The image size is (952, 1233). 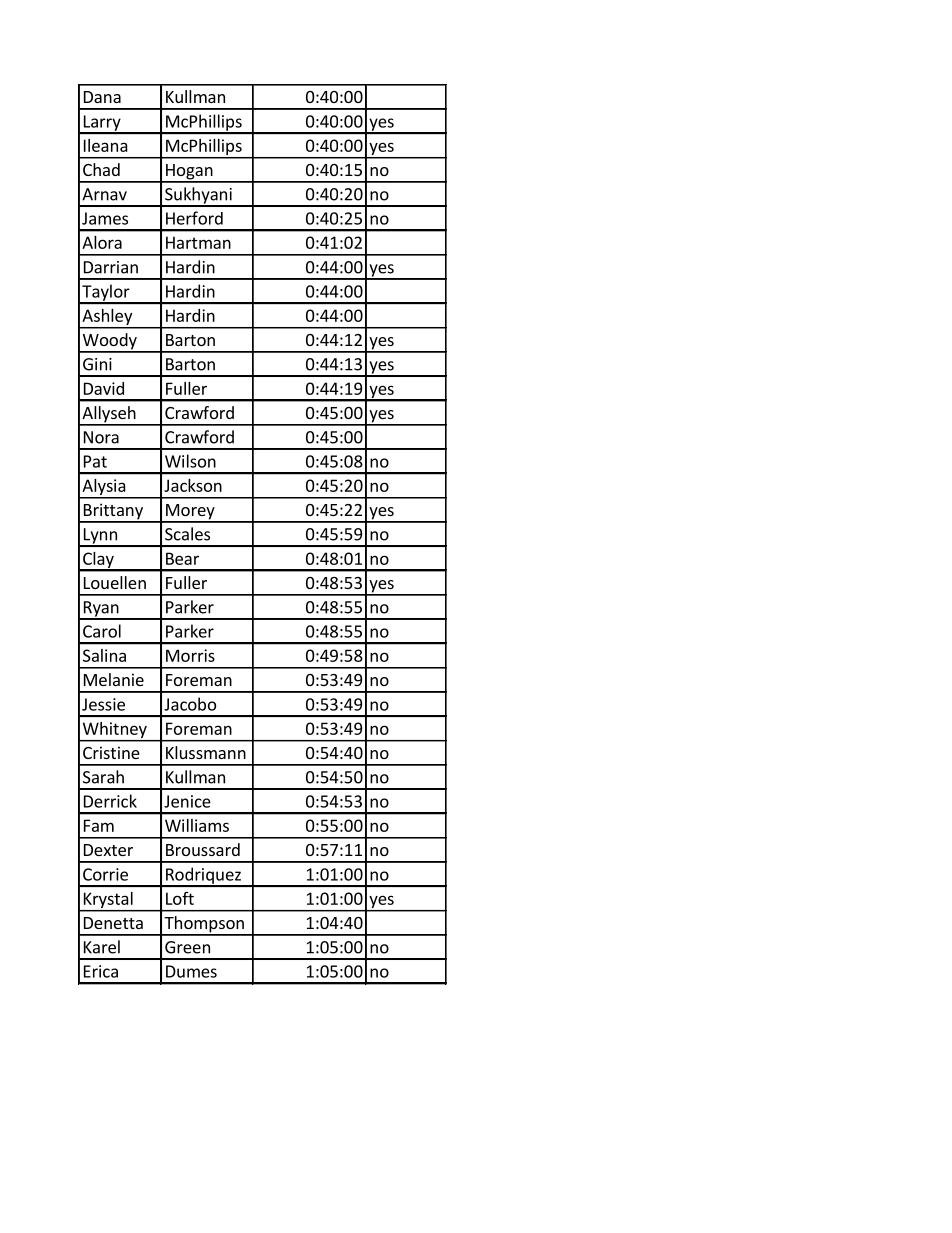 I want to click on Hogan, so click(x=189, y=173).
